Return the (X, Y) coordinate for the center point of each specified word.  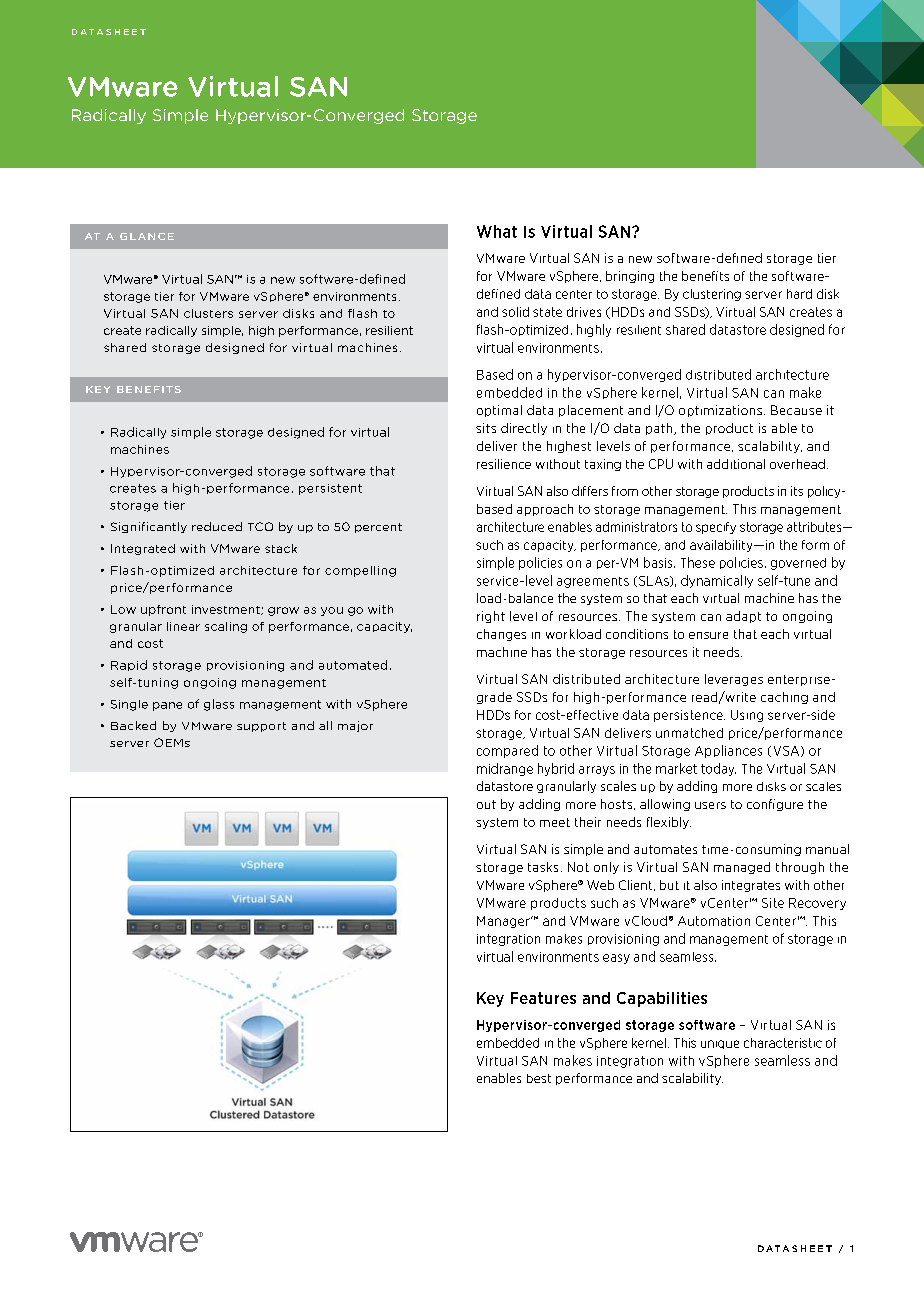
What (497, 231)
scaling (226, 627)
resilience (504, 464)
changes (501, 635)
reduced (217, 526)
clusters (208, 313)
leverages (734, 680)
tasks (543, 867)
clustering (712, 295)
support (261, 727)
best (539, 1078)
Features (543, 998)
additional (736, 464)
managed (742, 868)
